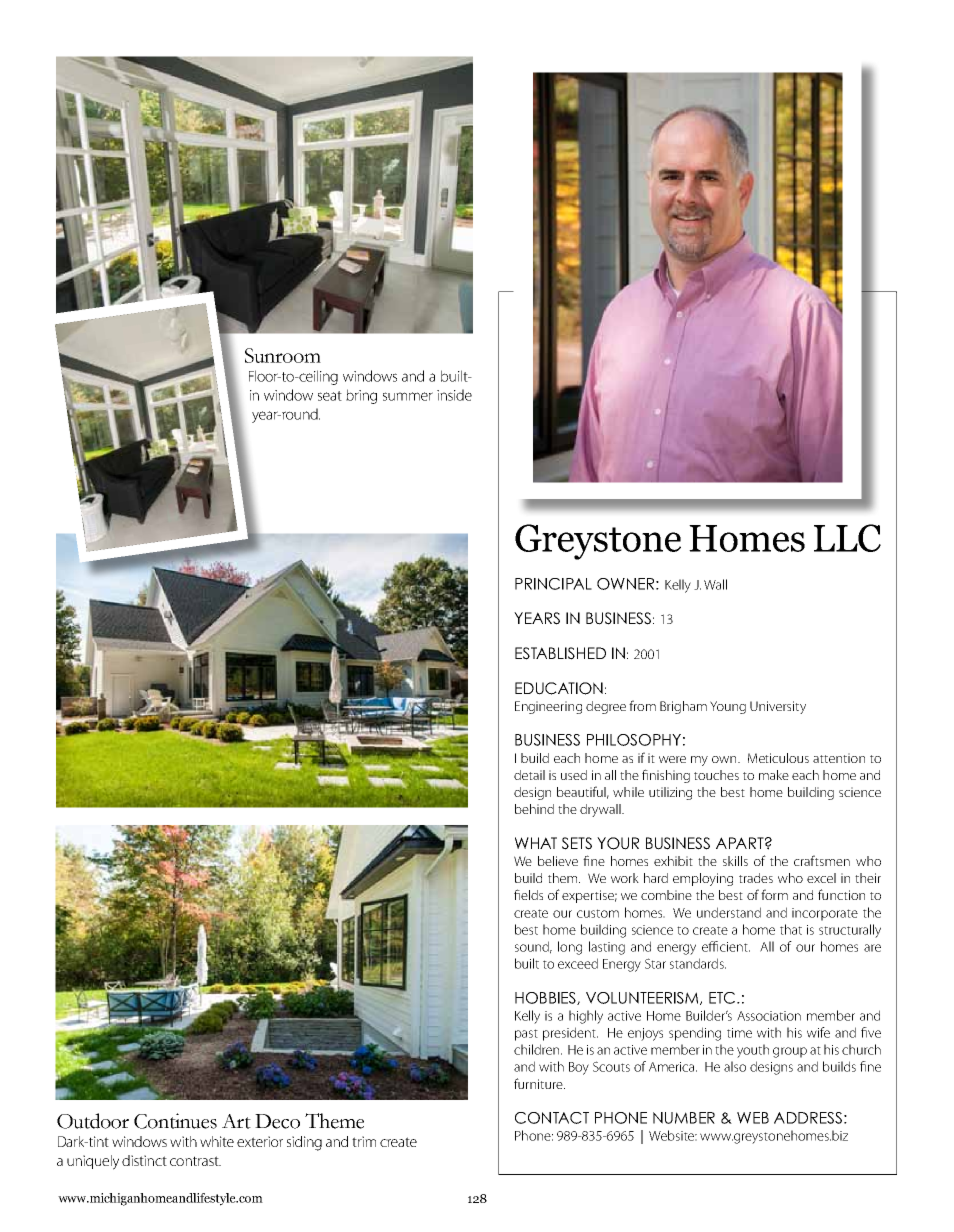 The width and height of the image is (954, 1232). Describe the element at coordinates (570, 948) in the image. I see `long` at that location.
